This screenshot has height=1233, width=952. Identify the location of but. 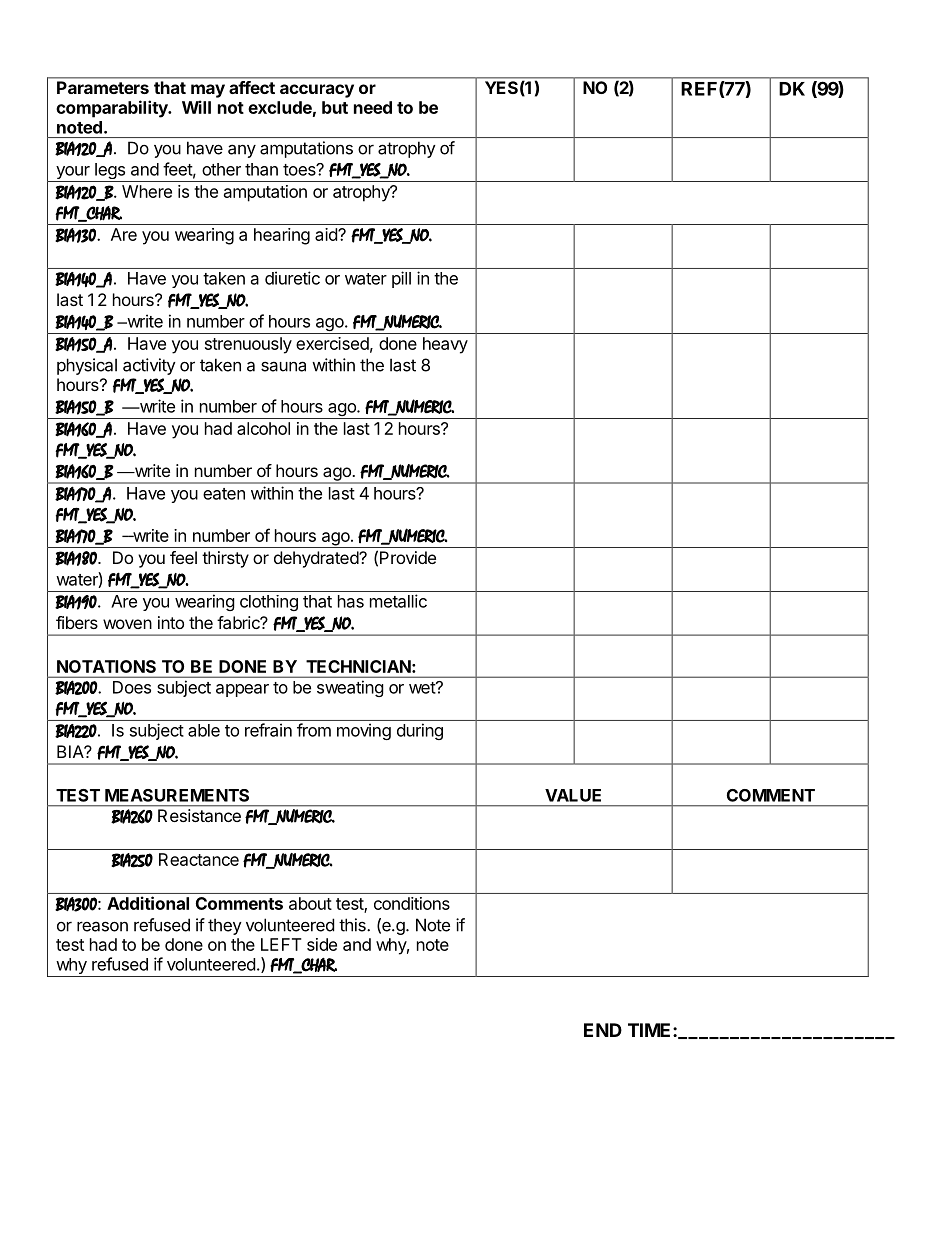
(335, 107).
